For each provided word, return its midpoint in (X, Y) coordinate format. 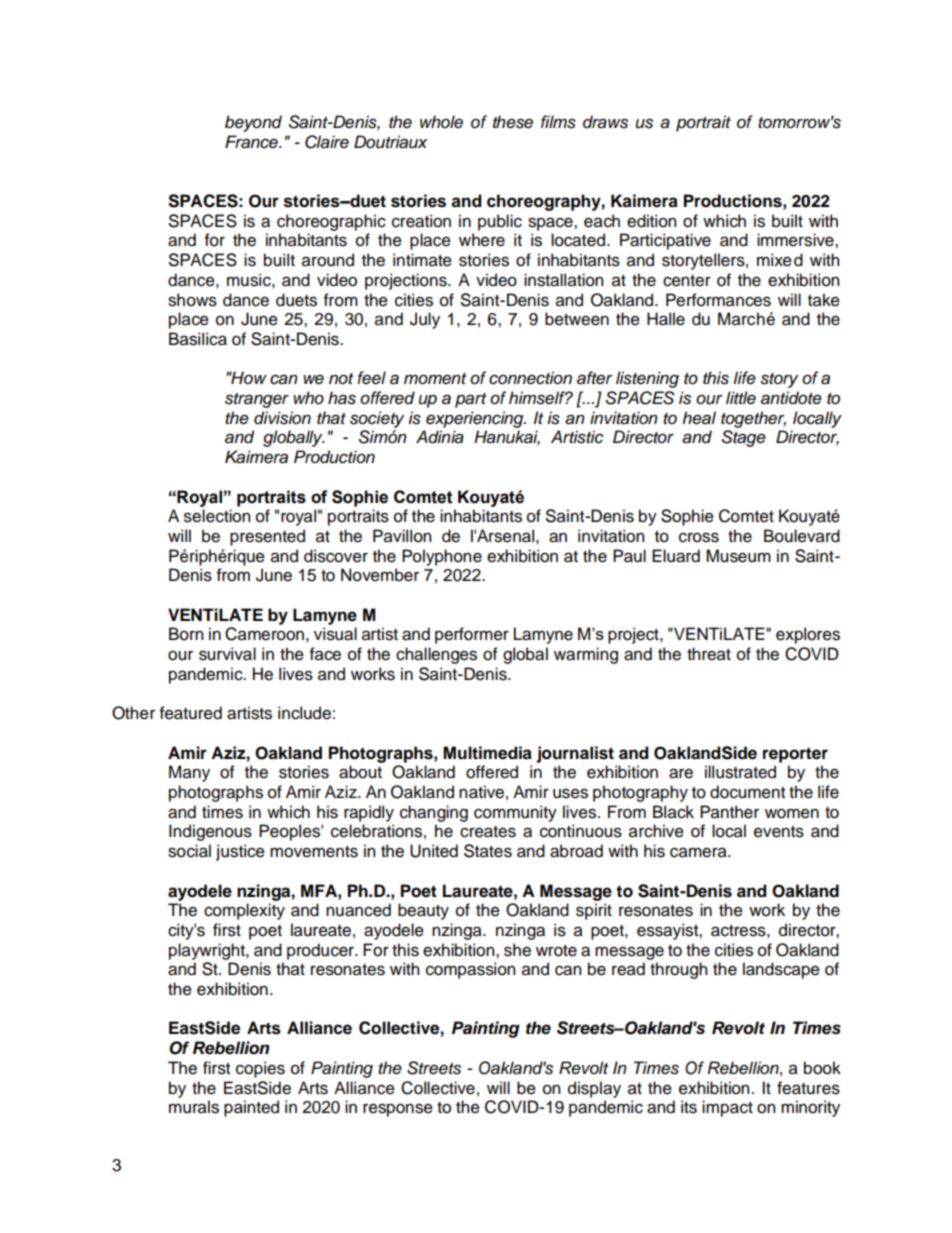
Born (186, 634)
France (252, 142)
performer (472, 635)
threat (709, 654)
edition (651, 221)
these (513, 122)
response (398, 1110)
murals (194, 1107)
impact (727, 1108)
